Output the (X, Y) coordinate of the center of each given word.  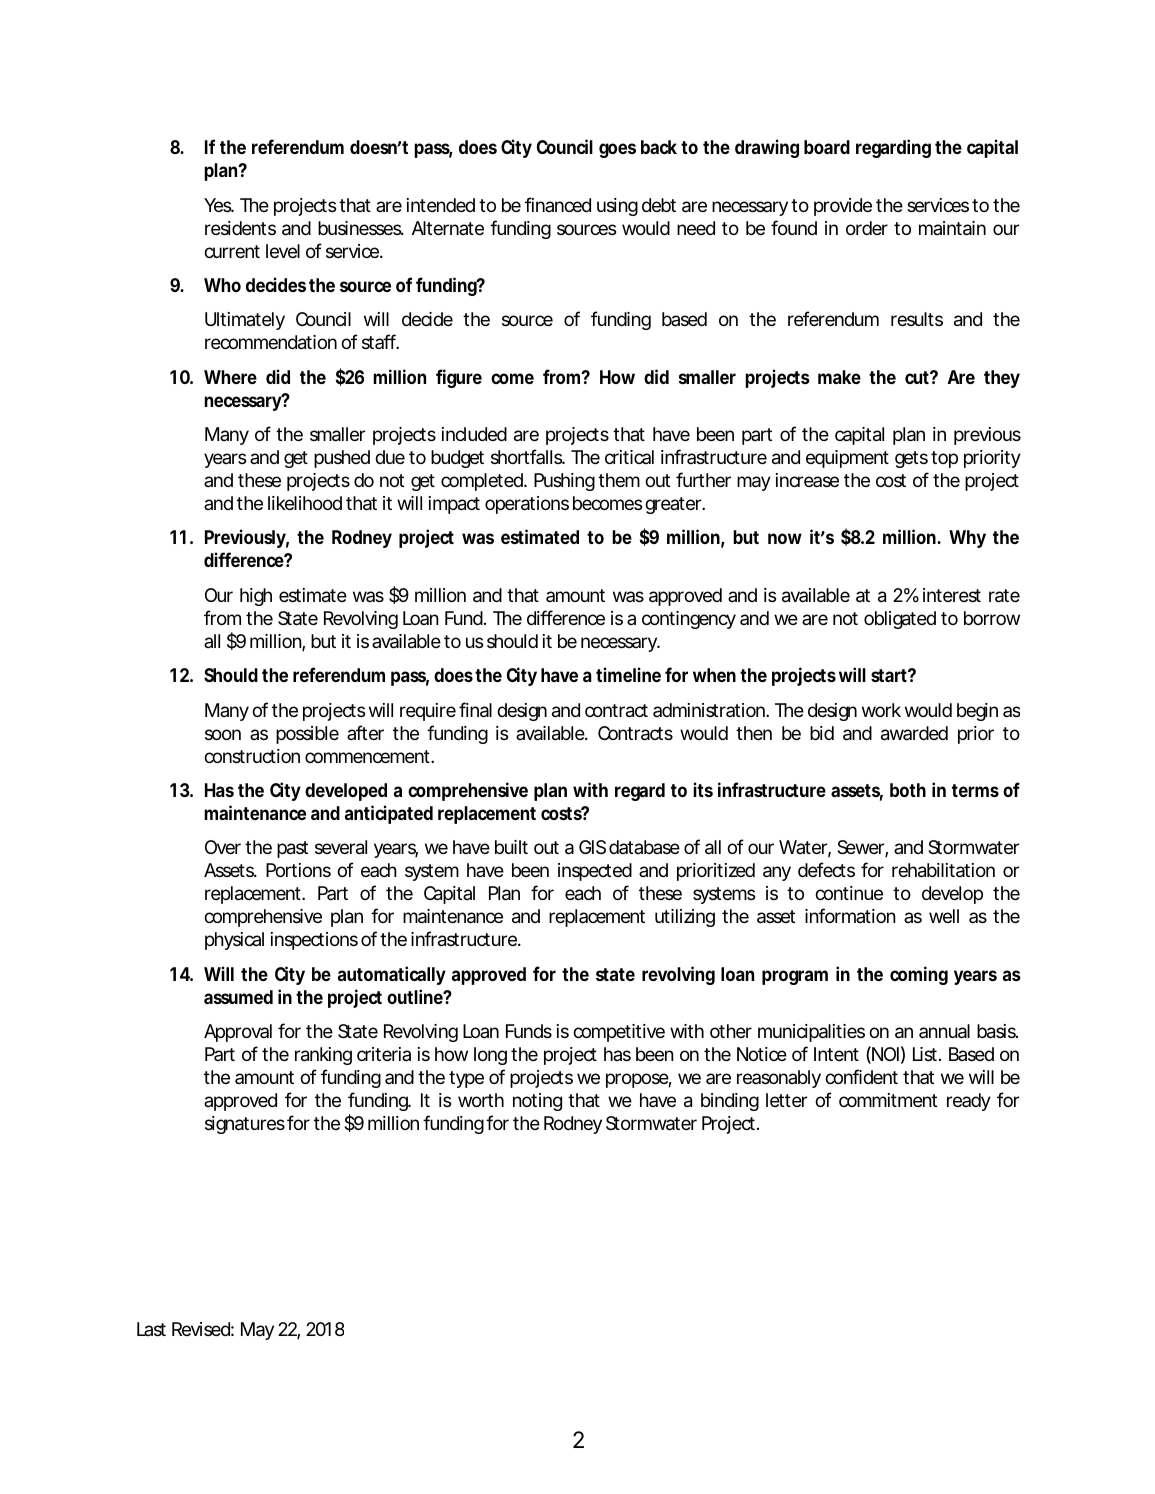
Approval (238, 1033)
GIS (592, 847)
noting (537, 1102)
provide (843, 207)
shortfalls (528, 456)
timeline (628, 674)
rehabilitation (943, 870)
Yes (219, 205)
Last (151, 1329)
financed (558, 204)
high (256, 597)
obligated (900, 620)
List (927, 1054)
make (839, 377)
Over (223, 847)
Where (230, 377)
